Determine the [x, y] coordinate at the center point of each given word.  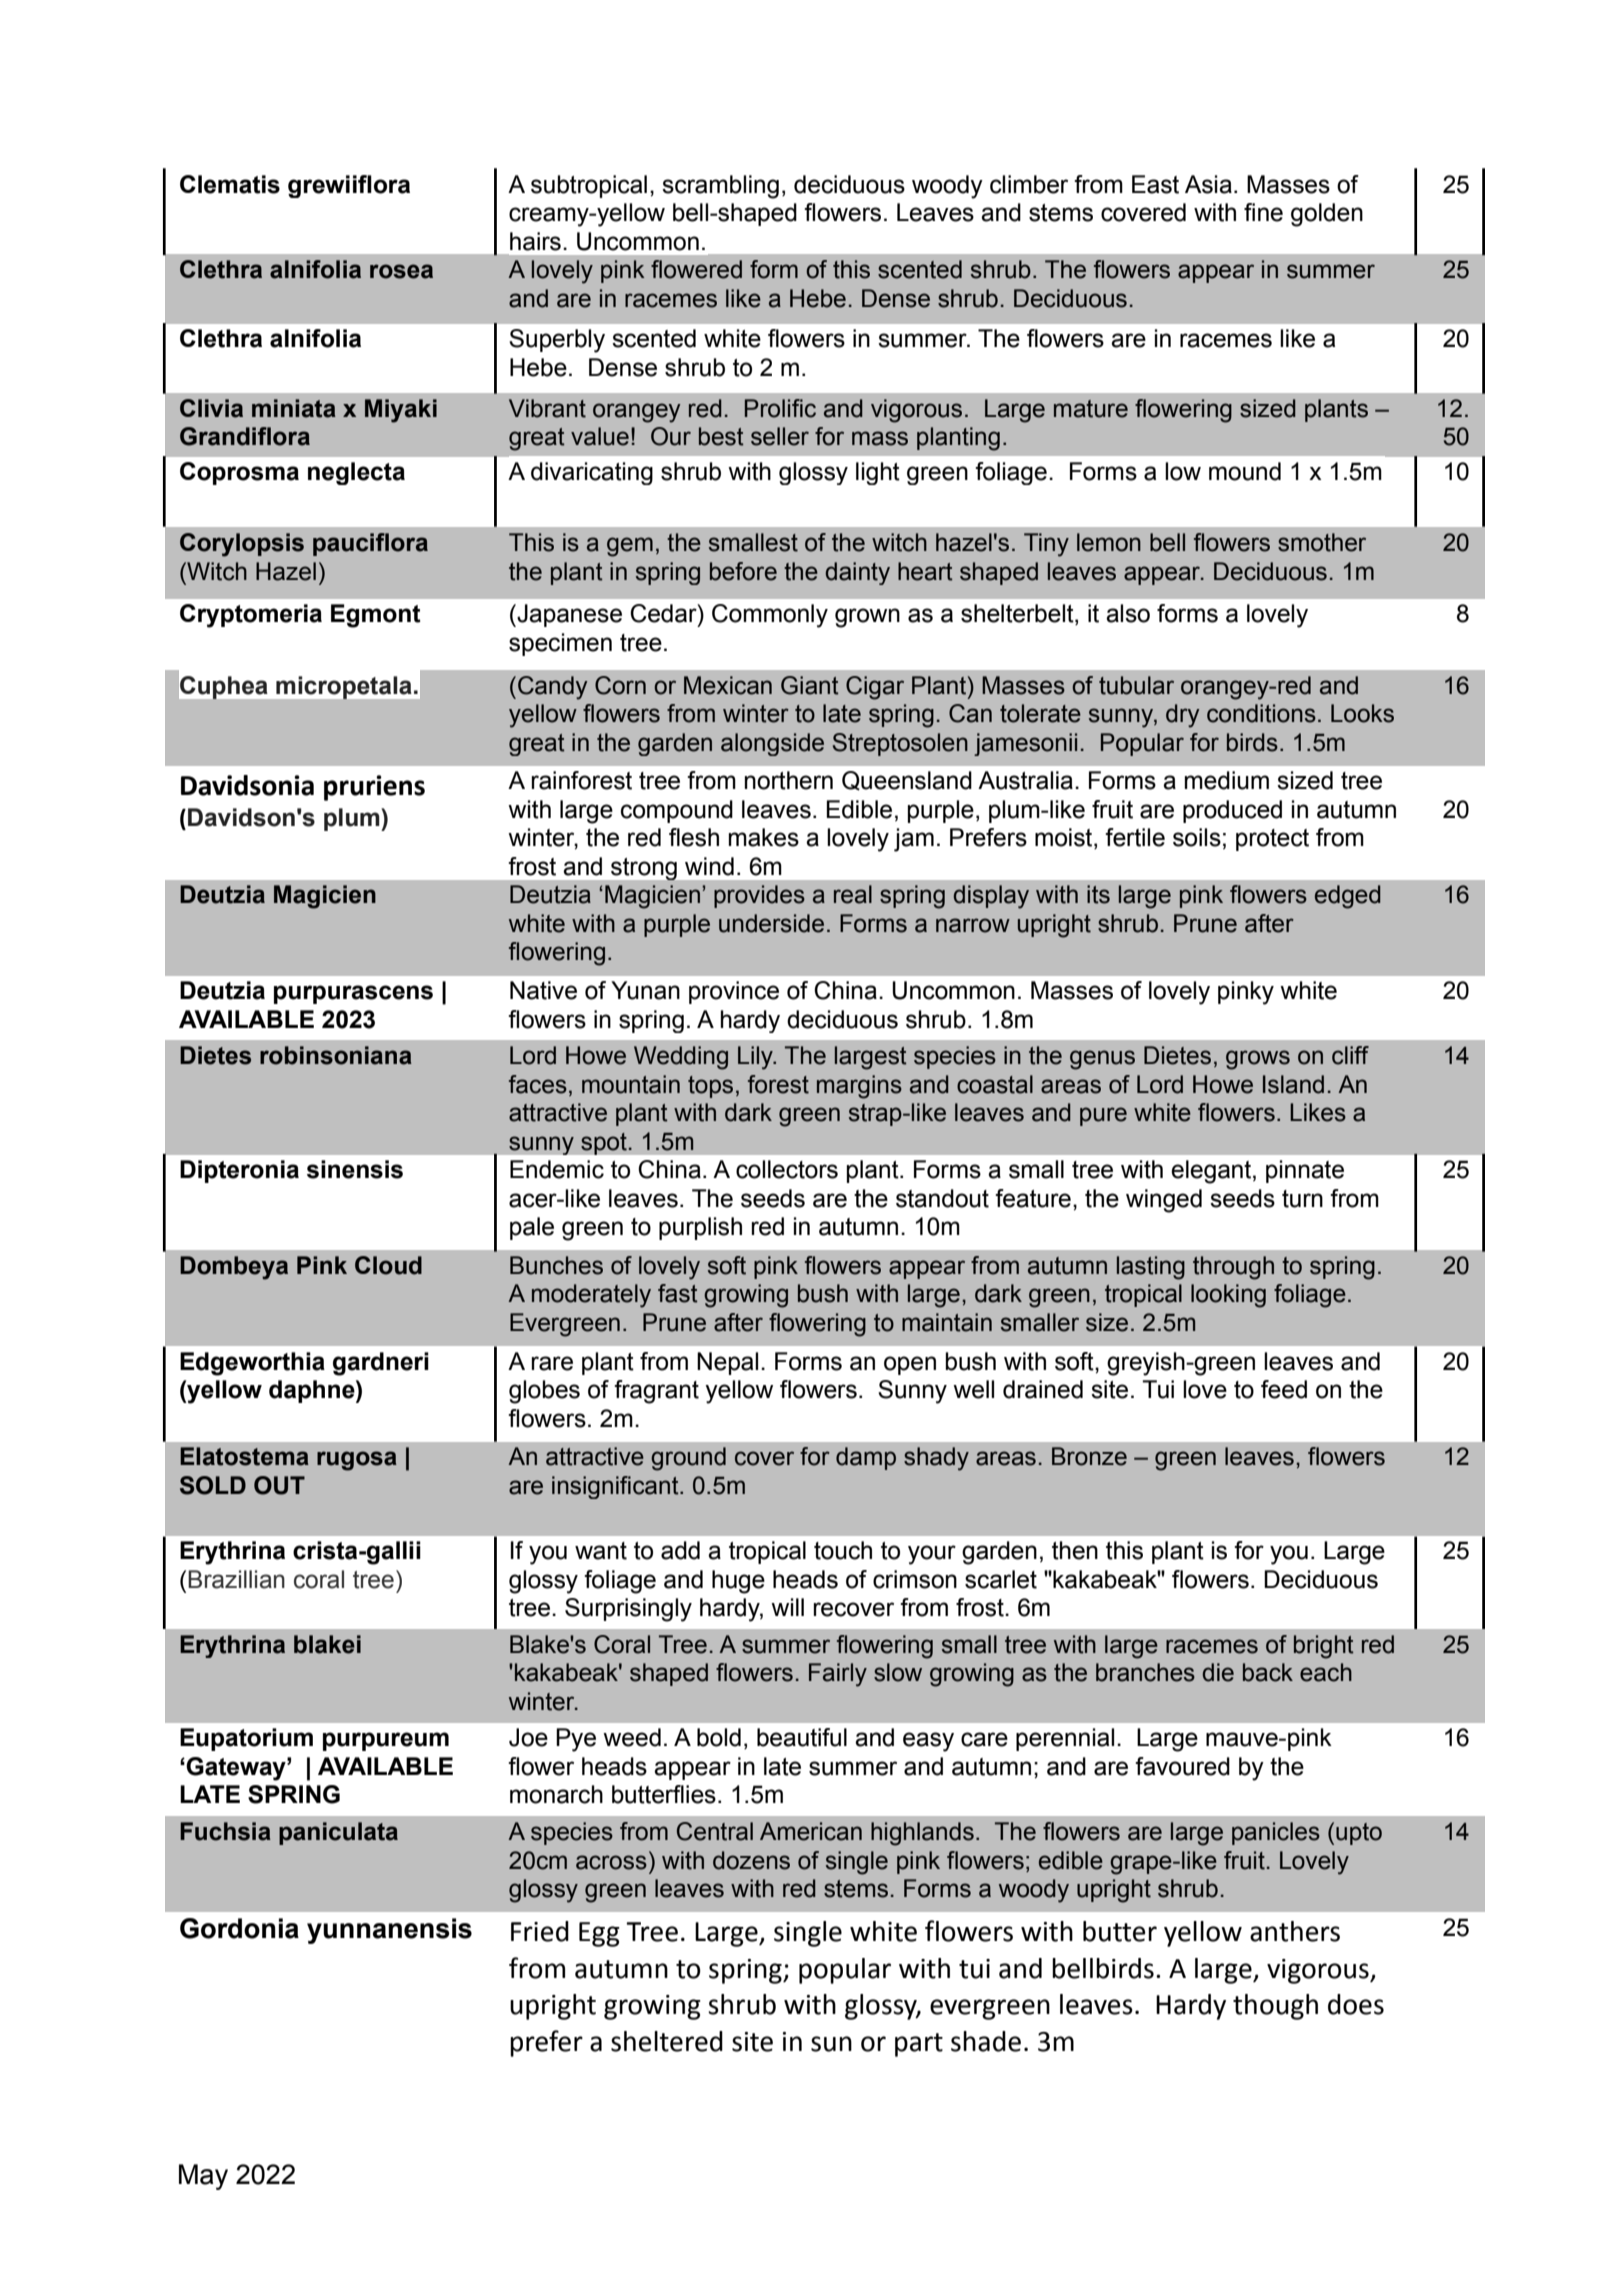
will [787, 1607]
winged [1164, 1201]
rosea [401, 271]
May [203, 2177]
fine [1263, 212]
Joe [528, 1737]
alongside [772, 744]
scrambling [720, 187]
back [1268, 1672]
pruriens [374, 788]
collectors [787, 1169]
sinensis [355, 1169]
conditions [1261, 713]
